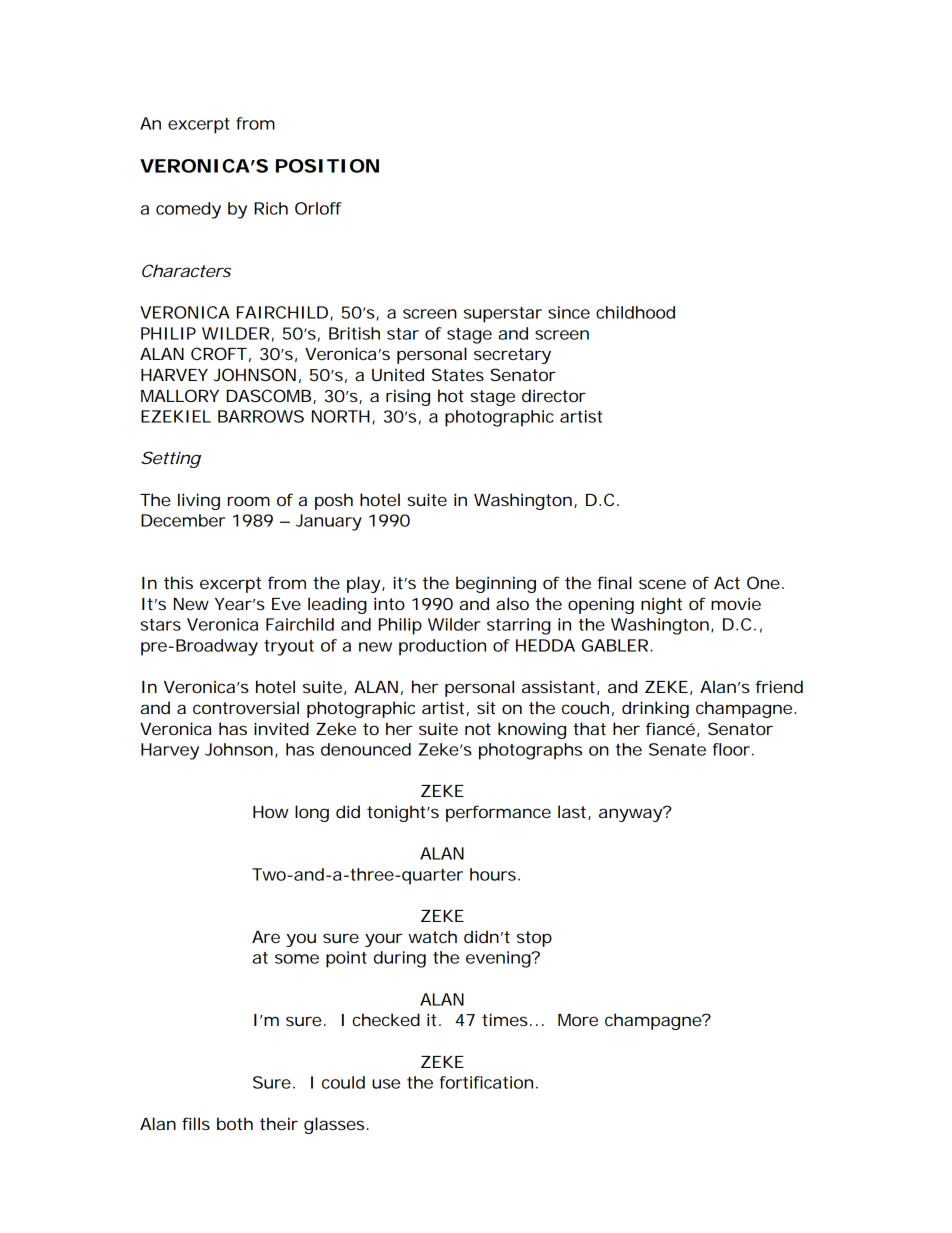 Image resolution: width=952 pixels, height=1233 pixels. I want to click on tryout, so click(289, 648).
